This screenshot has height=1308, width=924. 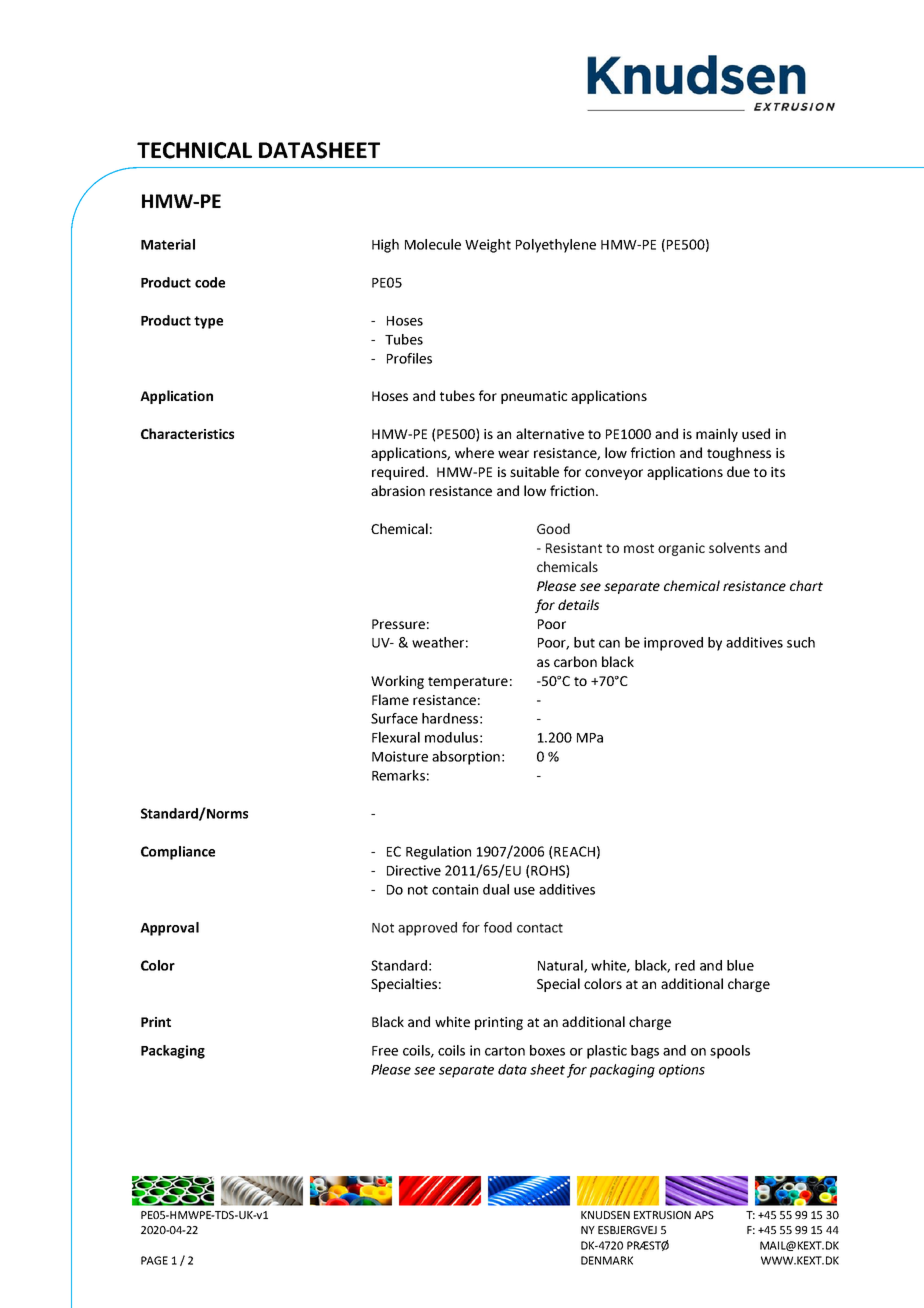 I want to click on Compliance, so click(x=178, y=853).
